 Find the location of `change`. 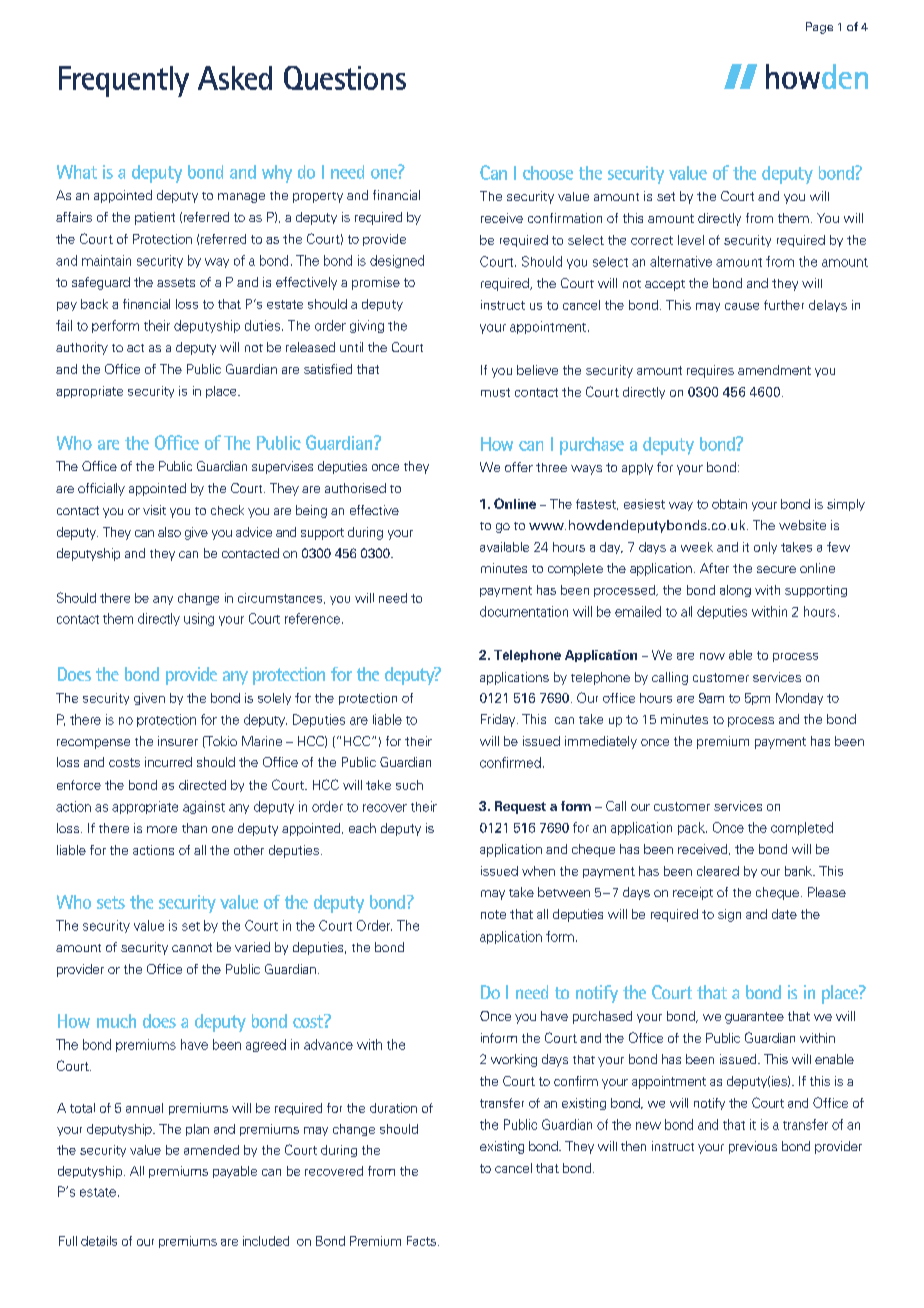

change is located at coordinates (198, 599).
